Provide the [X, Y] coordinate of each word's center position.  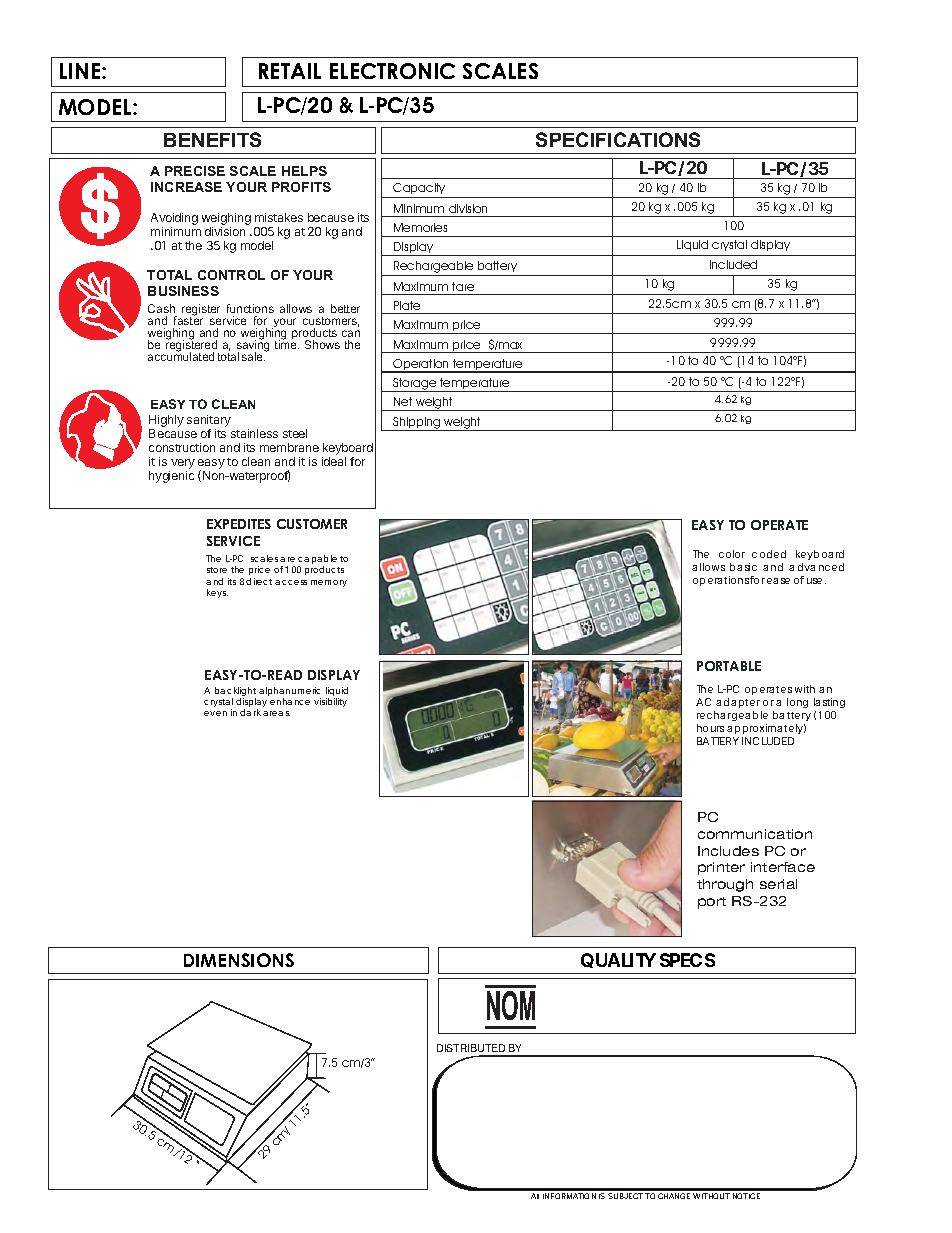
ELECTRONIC [392, 71]
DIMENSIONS [239, 960]
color [732, 554]
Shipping [417, 424]
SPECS [687, 960]
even [215, 713]
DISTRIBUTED [472, 1050]
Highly [166, 422]
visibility [330, 702]
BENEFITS [212, 139]
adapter [738, 705]
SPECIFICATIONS [618, 139]
